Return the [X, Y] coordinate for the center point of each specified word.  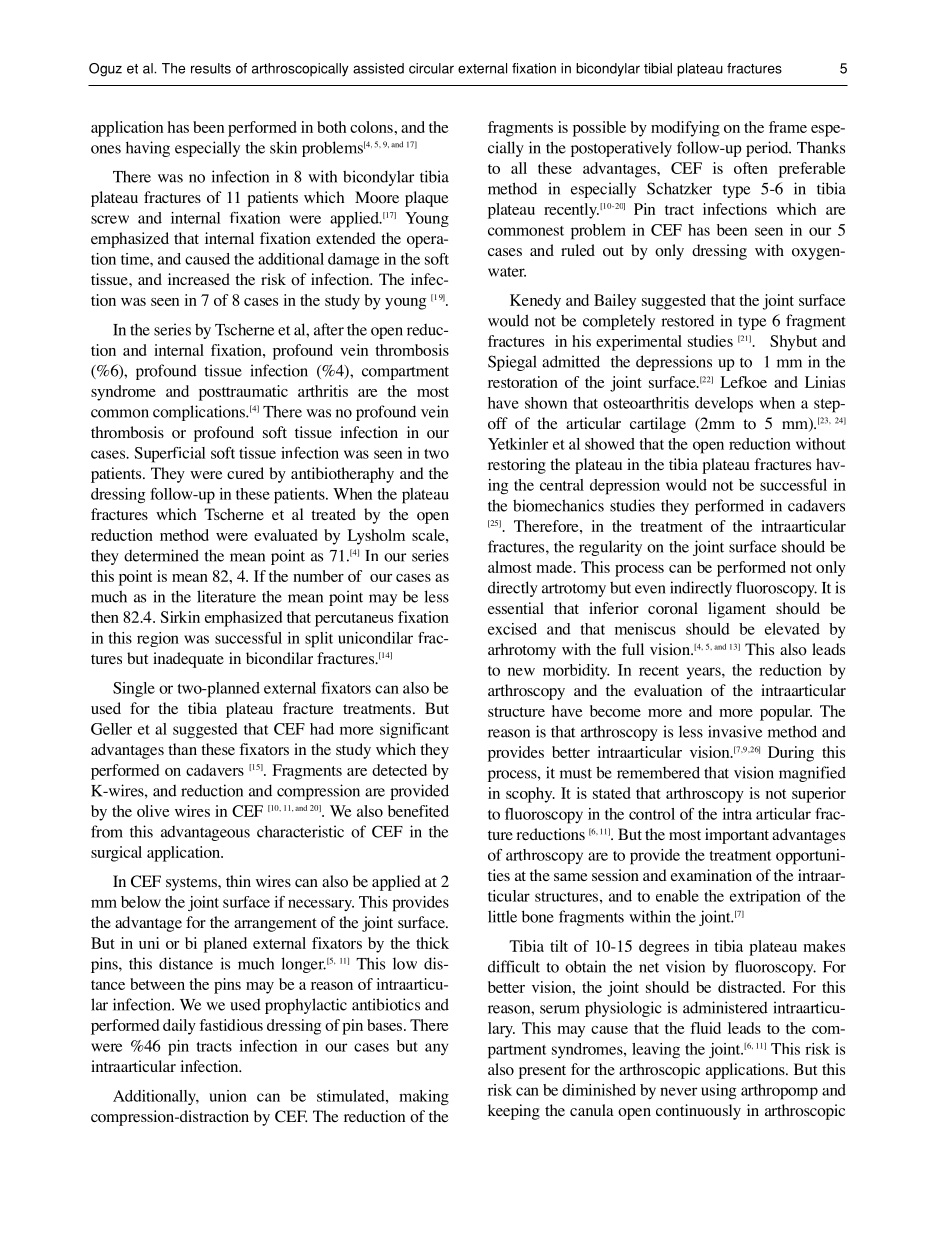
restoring [517, 466]
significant [414, 731]
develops [724, 405]
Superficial [169, 455]
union [228, 1096]
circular [431, 68]
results [211, 68]
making [424, 1097]
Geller [111, 729]
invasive [735, 731]
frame [788, 127]
